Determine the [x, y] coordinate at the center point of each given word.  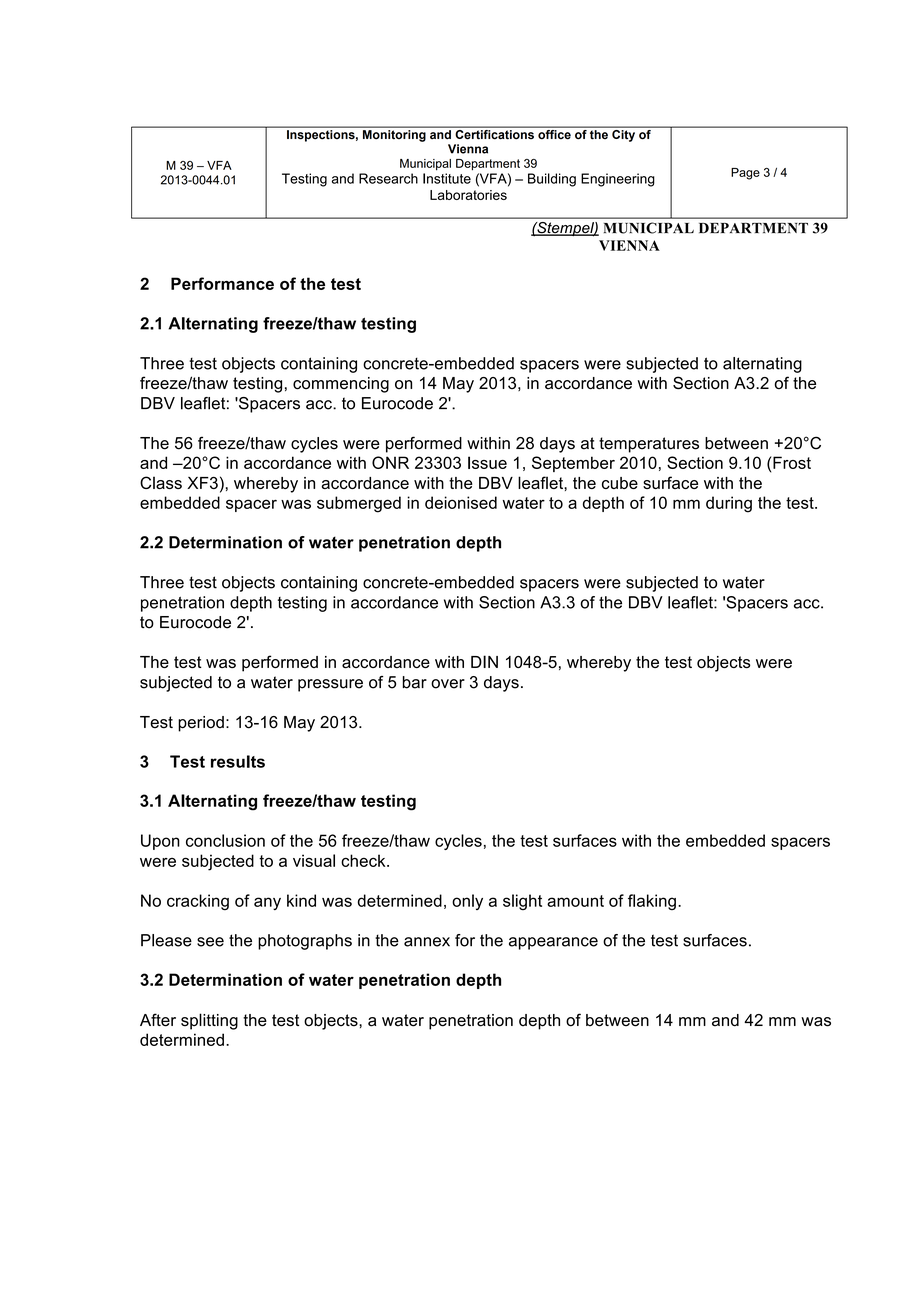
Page [745, 174]
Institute [447, 178]
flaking [652, 902]
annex [427, 942]
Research [388, 178]
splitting [209, 1021]
